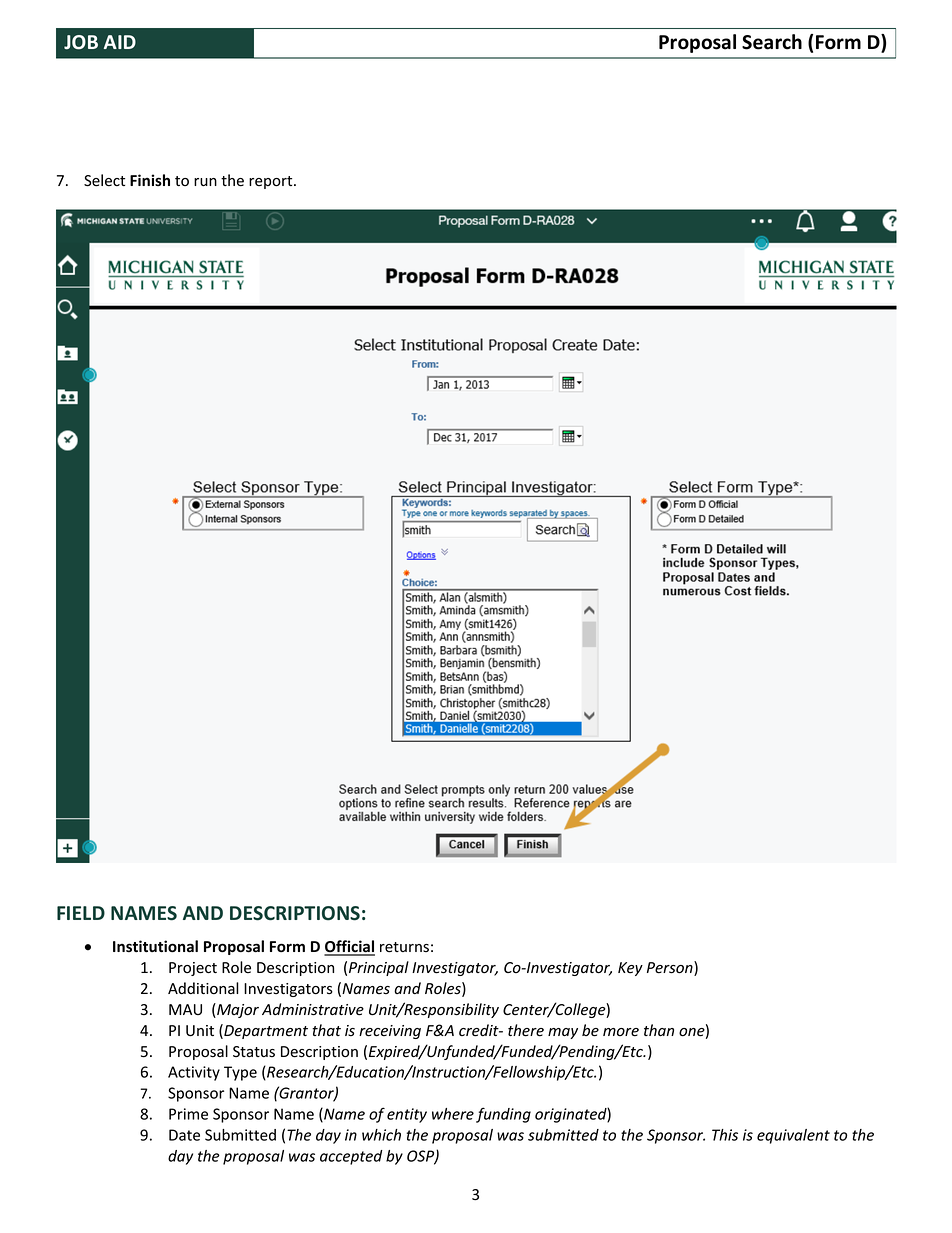 Image resolution: width=952 pixels, height=1233 pixels. What do you see at coordinates (120, 42) in the image?
I see `AID` at bounding box center [120, 42].
